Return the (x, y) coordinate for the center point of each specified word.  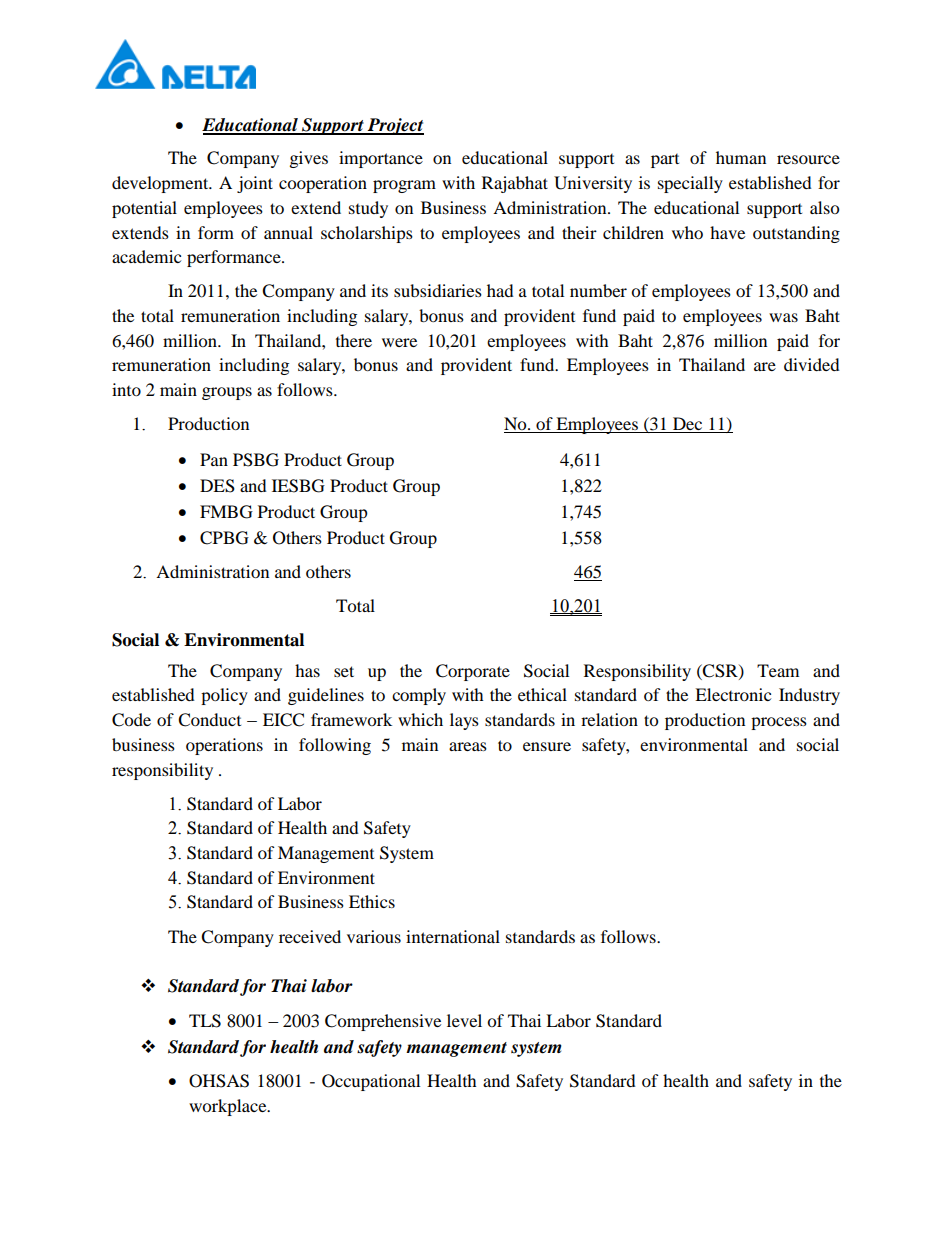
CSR (720, 671)
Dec (688, 425)
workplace (229, 1107)
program (404, 186)
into (126, 389)
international (453, 936)
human (741, 157)
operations (224, 746)
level (464, 1020)
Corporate (473, 672)
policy (224, 696)
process (779, 723)
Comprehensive (383, 1022)
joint (255, 184)
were (399, 342)
